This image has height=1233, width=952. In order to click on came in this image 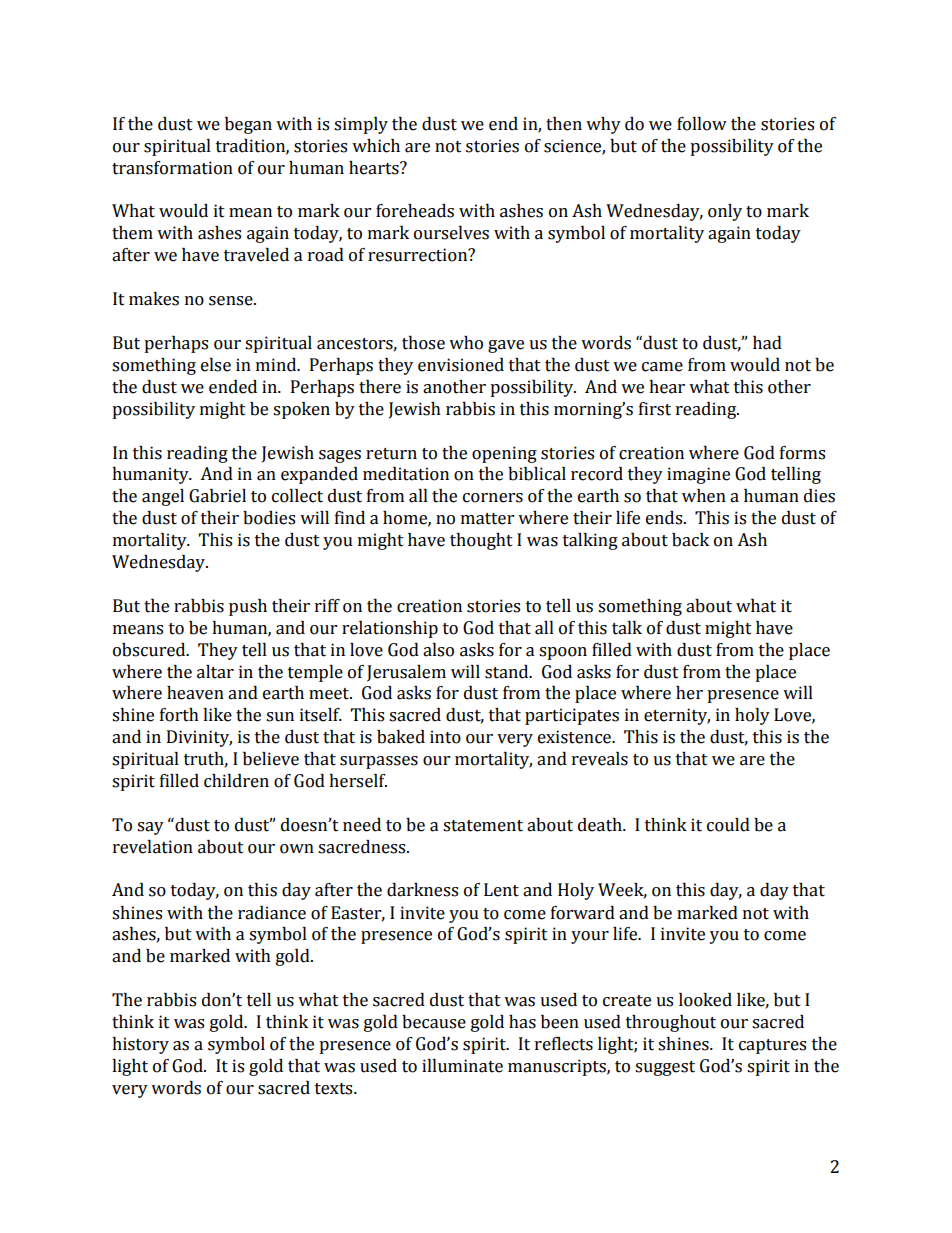, I will do `click(662, 367)`.
